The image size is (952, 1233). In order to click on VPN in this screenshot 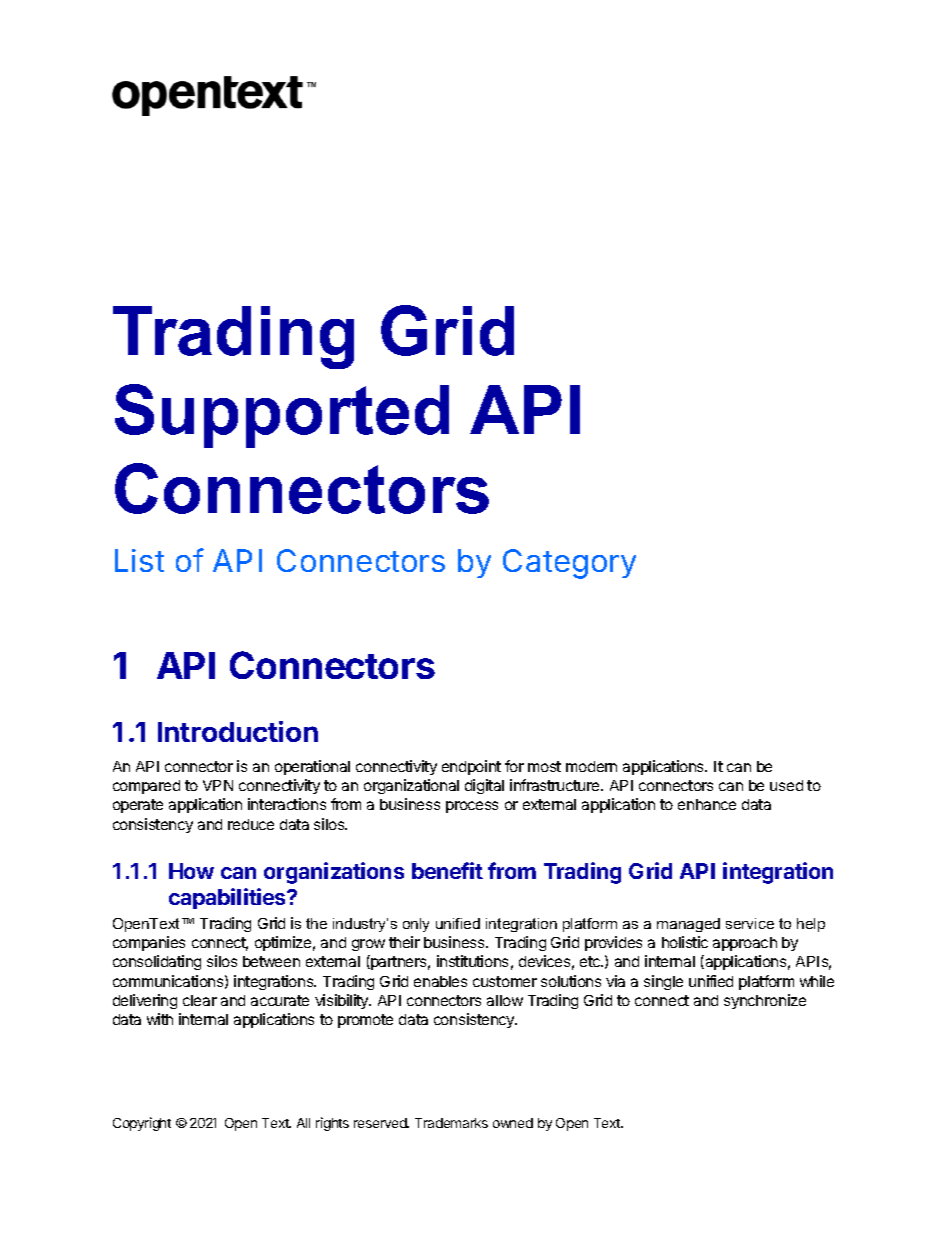, I will do `click(218, 785)`.
